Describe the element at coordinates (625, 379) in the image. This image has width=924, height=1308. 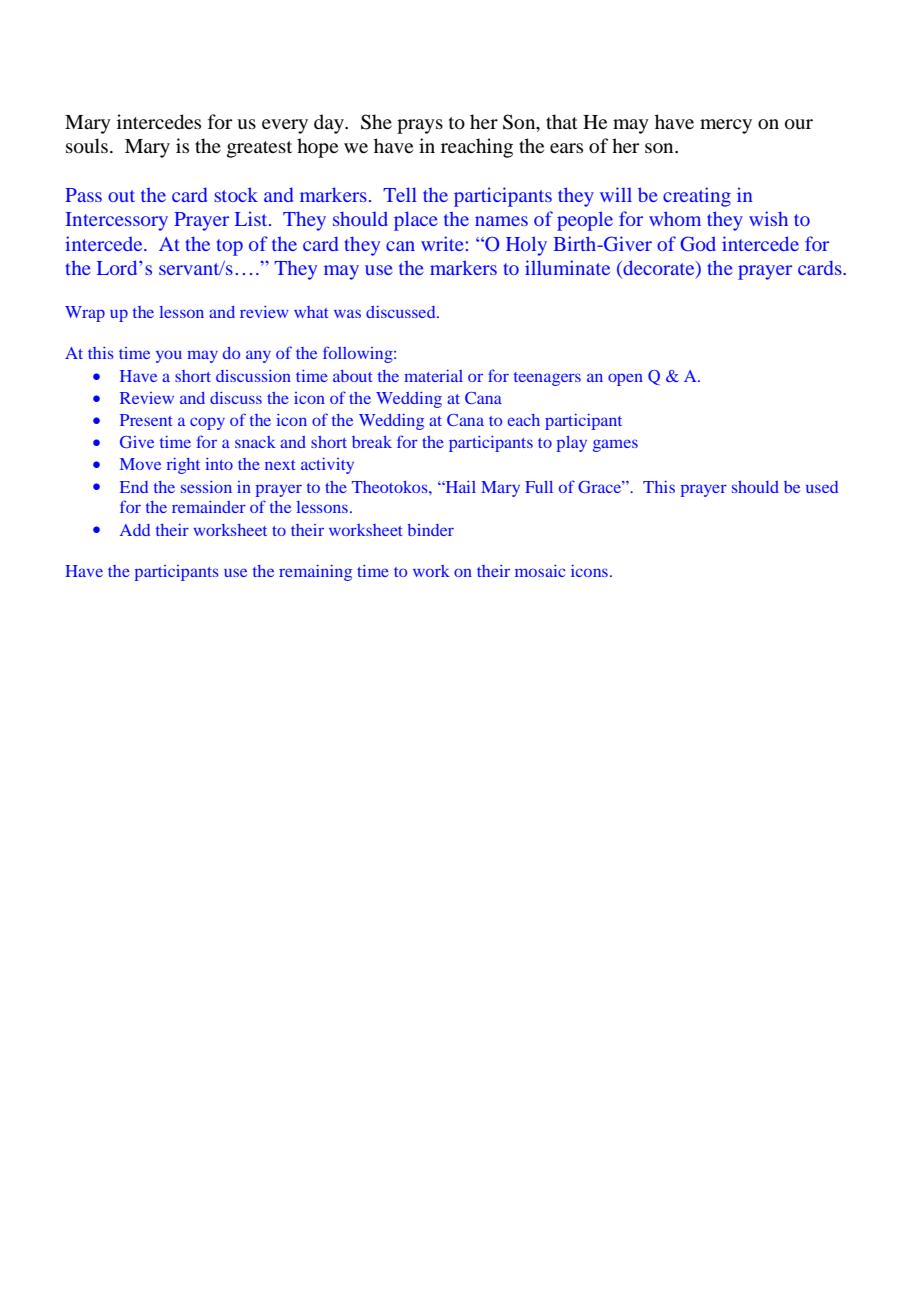
I see `open` at that location.
